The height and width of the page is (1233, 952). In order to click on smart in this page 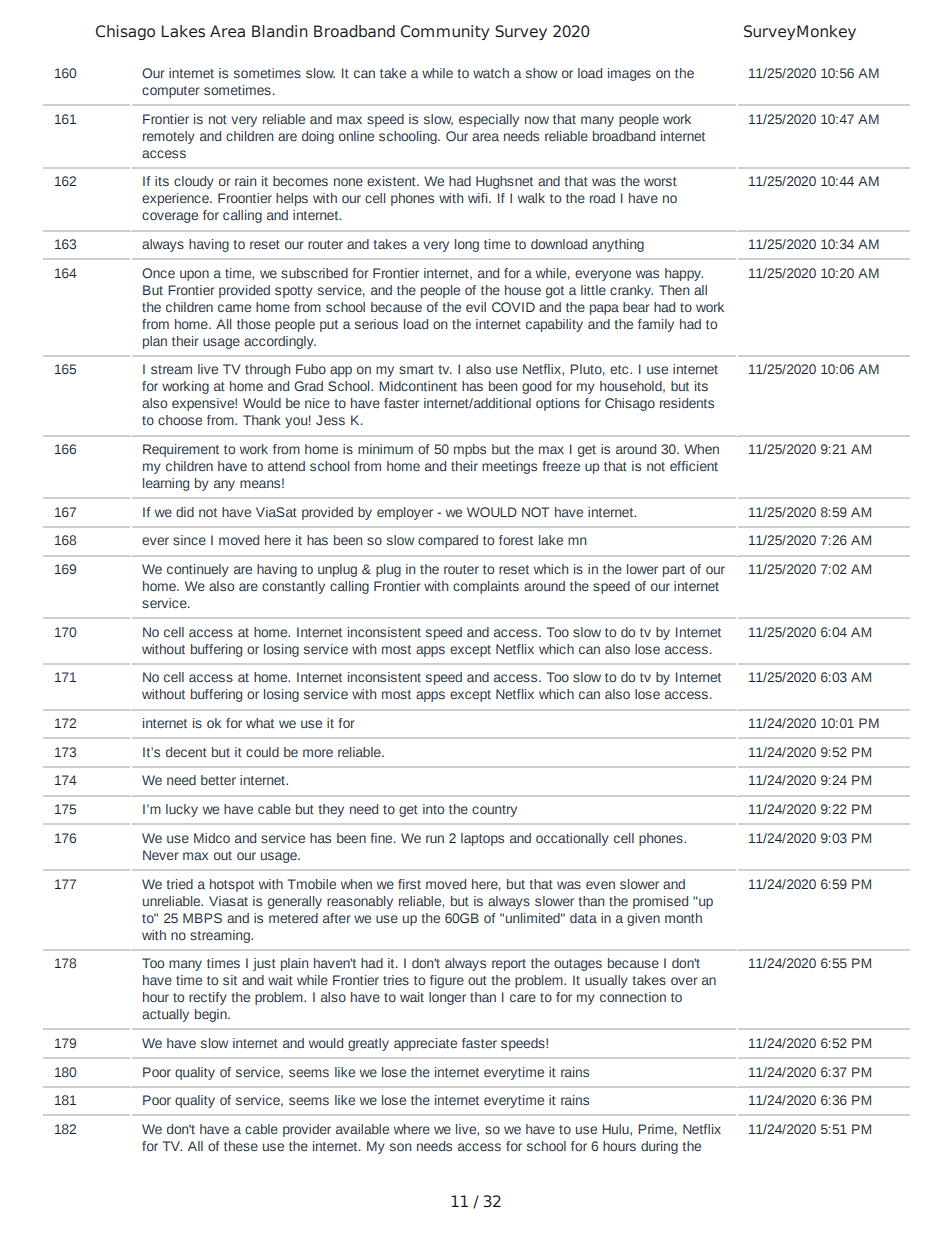, I will do `click(416, 369)`.
